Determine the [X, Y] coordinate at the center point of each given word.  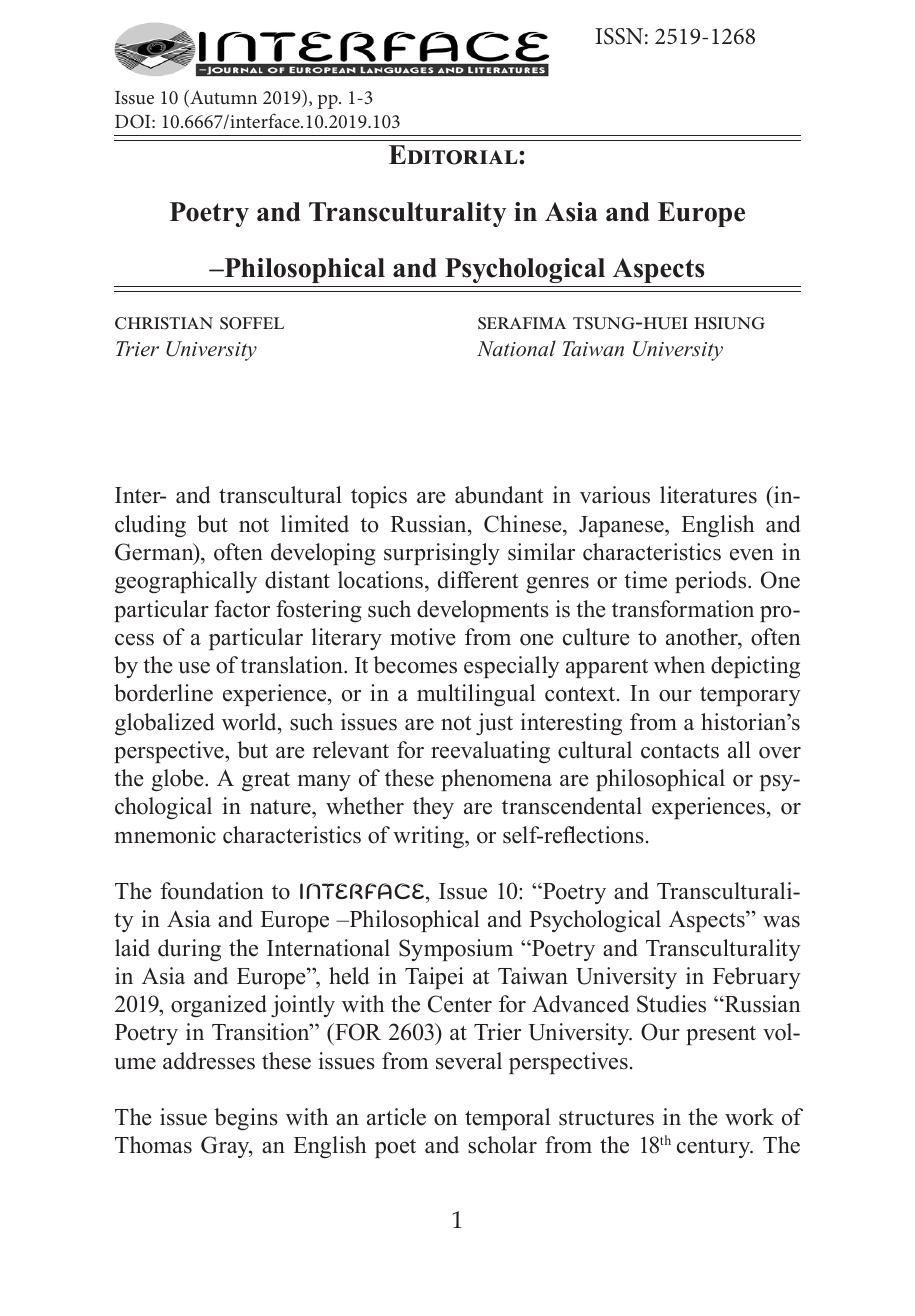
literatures [708, 495]
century [715, 1148]
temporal [507, 1119]
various [615, 495]
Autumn [222, 98]
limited [315, 524]
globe [179, 780]
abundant [499, 495]
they [433, 808]
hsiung [729, 323]
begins [246, 1119]
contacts [680, 751]
